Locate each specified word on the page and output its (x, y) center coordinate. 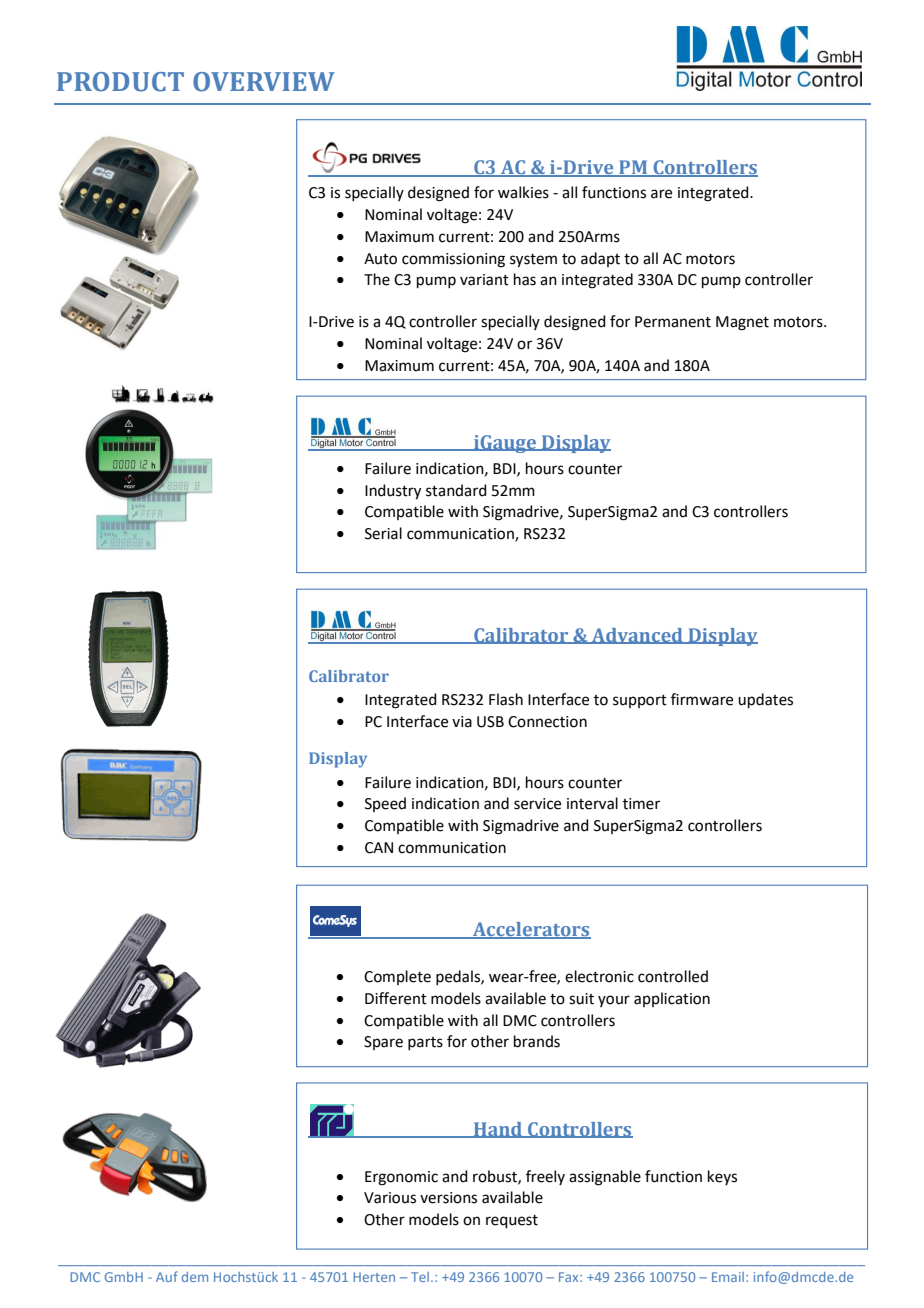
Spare (383, 1043)
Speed (385, 804)
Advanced (637, 636)
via (462, 722)
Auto (380, 259)
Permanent (673, 322)
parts (425, 1043)
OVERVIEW (264, 82)
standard (456, 490)
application (672, 999)
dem (195, 1277)
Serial (383, 533)
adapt (600, 259)
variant (484, 280)
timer (641, 804)
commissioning (453, 260)
